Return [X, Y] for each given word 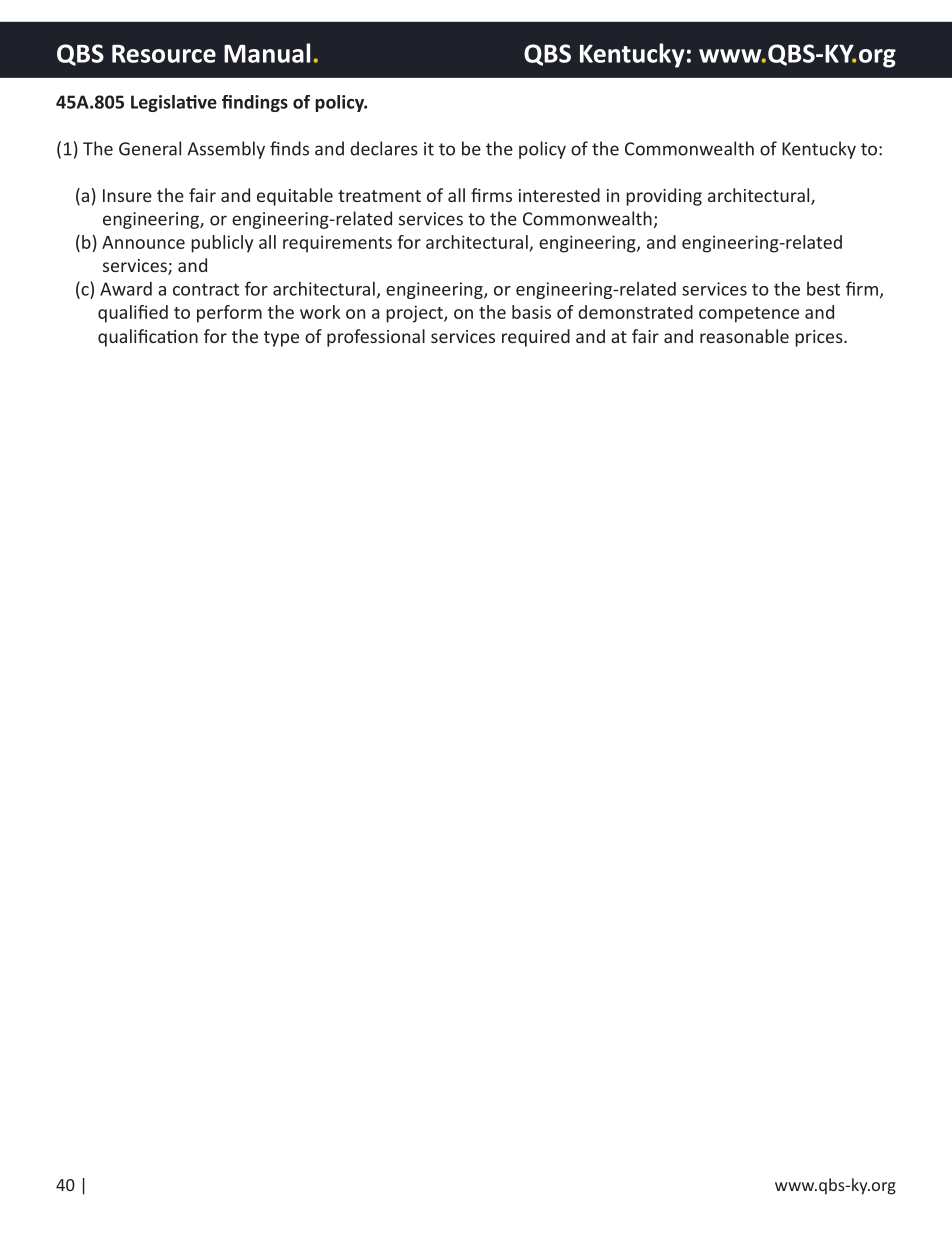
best [823, 289]
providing [664, 197]
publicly [222, 244]
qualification [148, 338]
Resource [164, 54]
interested [559, 195]
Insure [127, 195]
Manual [267, 53]
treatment [379, 196]
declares [384, 148]
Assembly [226, 150]
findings [255, 103]
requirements [337, 244]
